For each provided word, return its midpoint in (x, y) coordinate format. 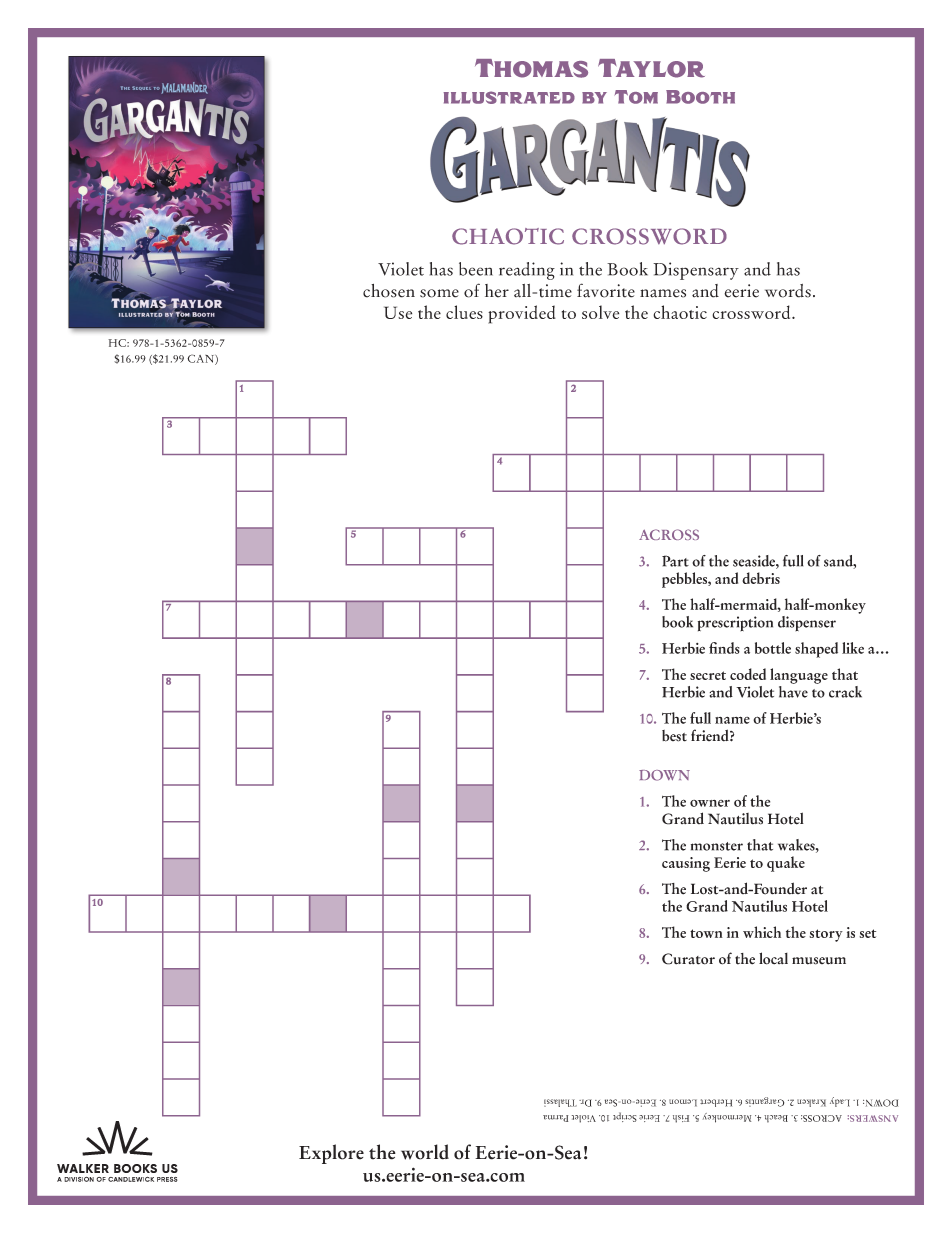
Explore (331, 1154)
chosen (389, 291)
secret (708, 675)
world (425, 1152)
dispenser (807, 623)
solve (600, 312)
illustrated (509, 97)
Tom (636, 97)
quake (786, 864)
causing (686, 864)
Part (675, 561)
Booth (700, 97)
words (788, 291)
